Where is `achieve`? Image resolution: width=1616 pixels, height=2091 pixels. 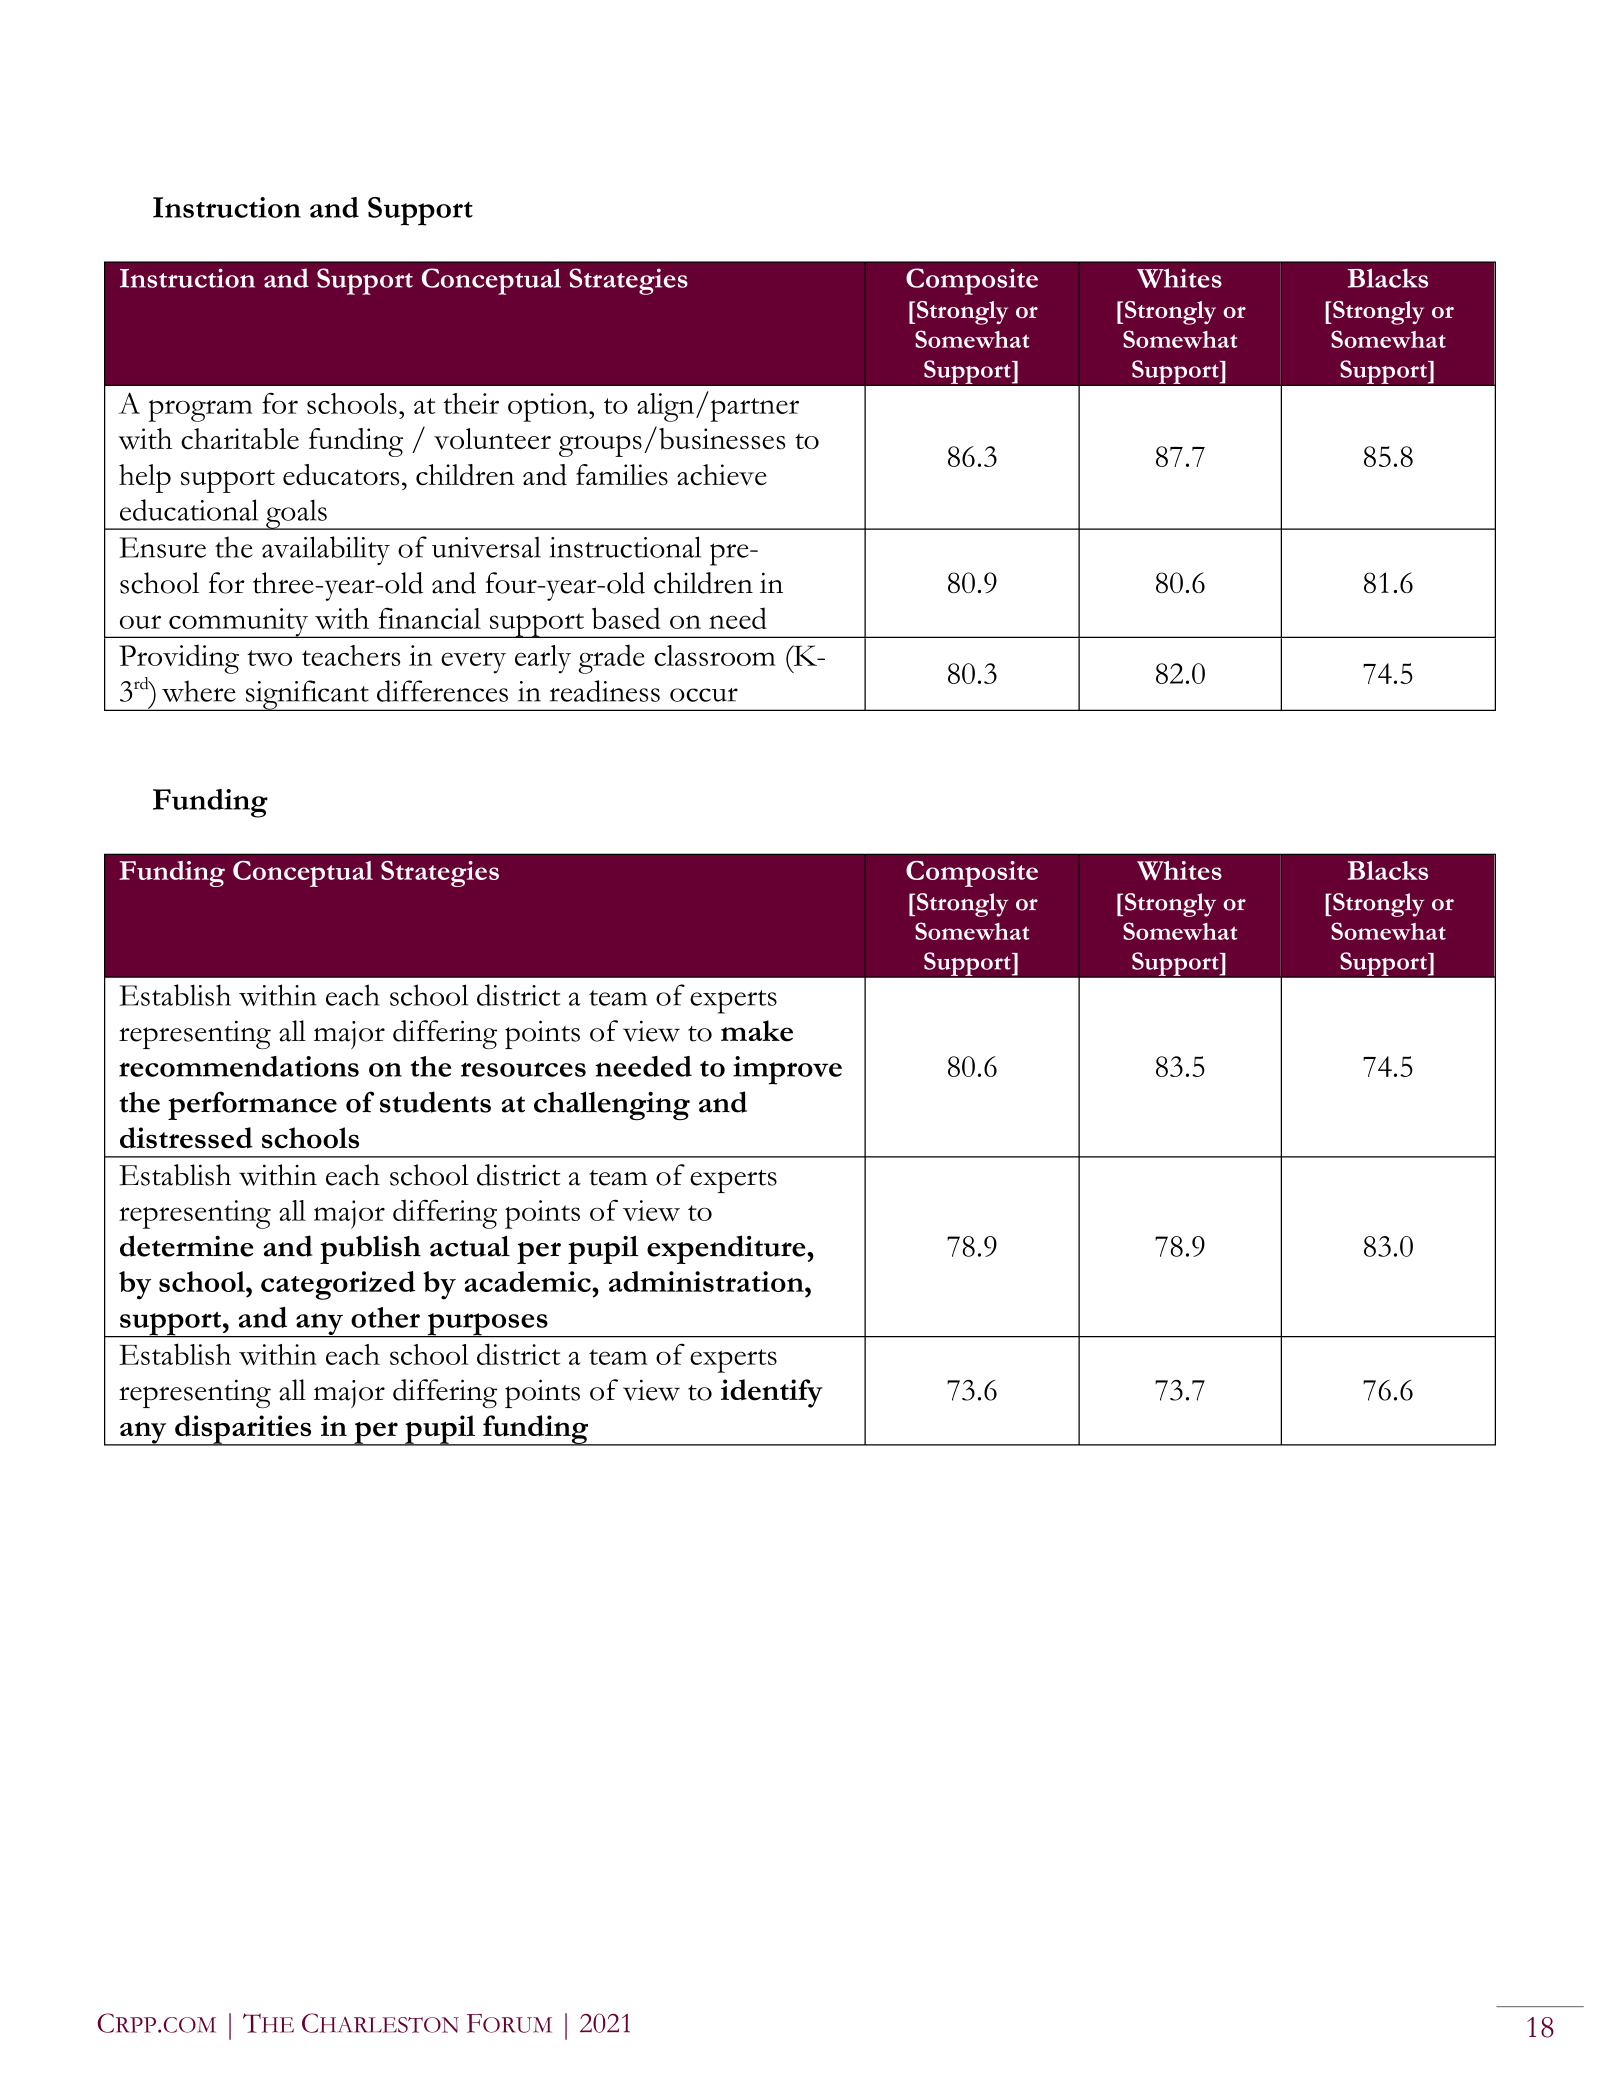 achieve is located at coordinates (722, 475).
